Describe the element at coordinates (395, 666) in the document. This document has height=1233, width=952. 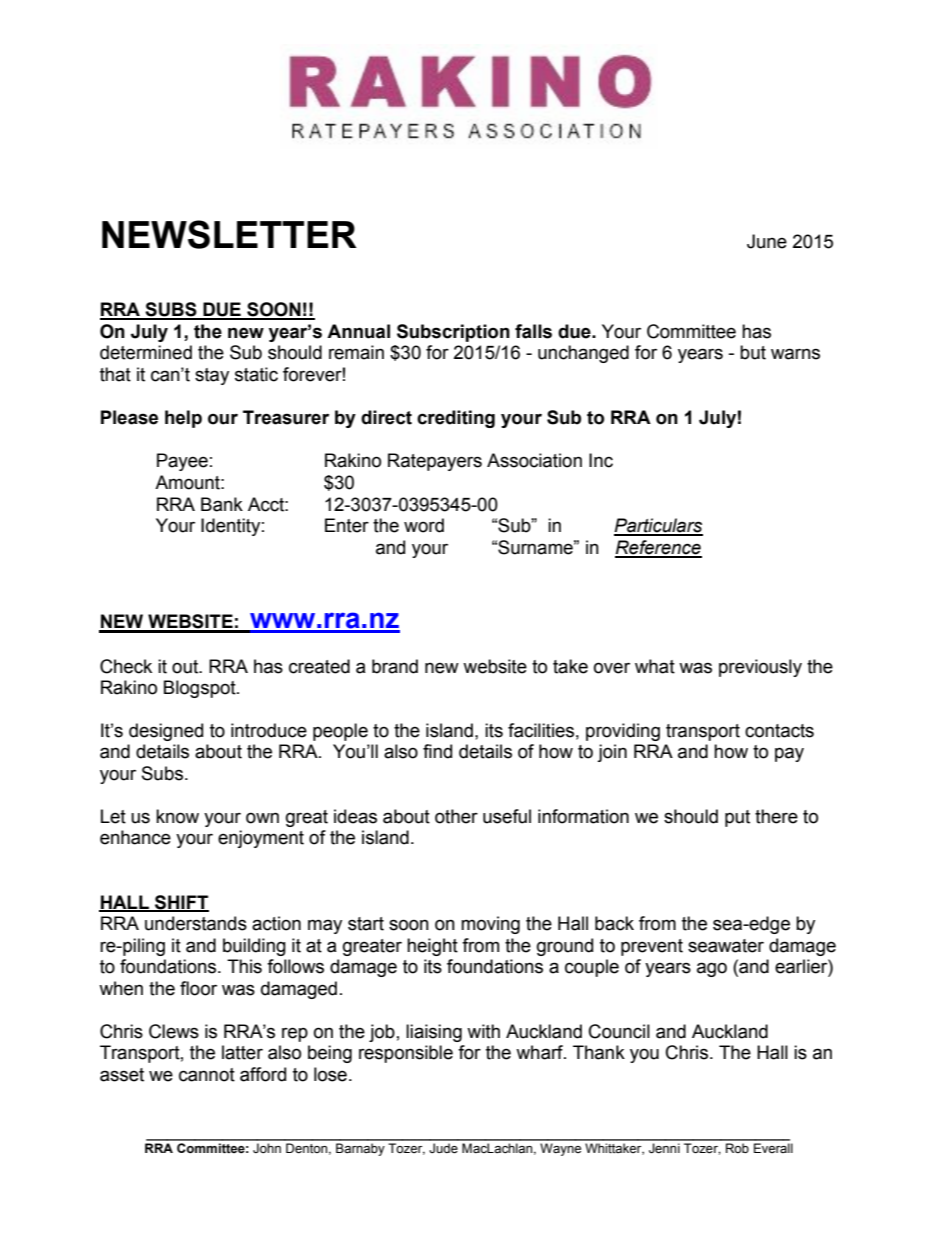
I see `brand` at that location.
